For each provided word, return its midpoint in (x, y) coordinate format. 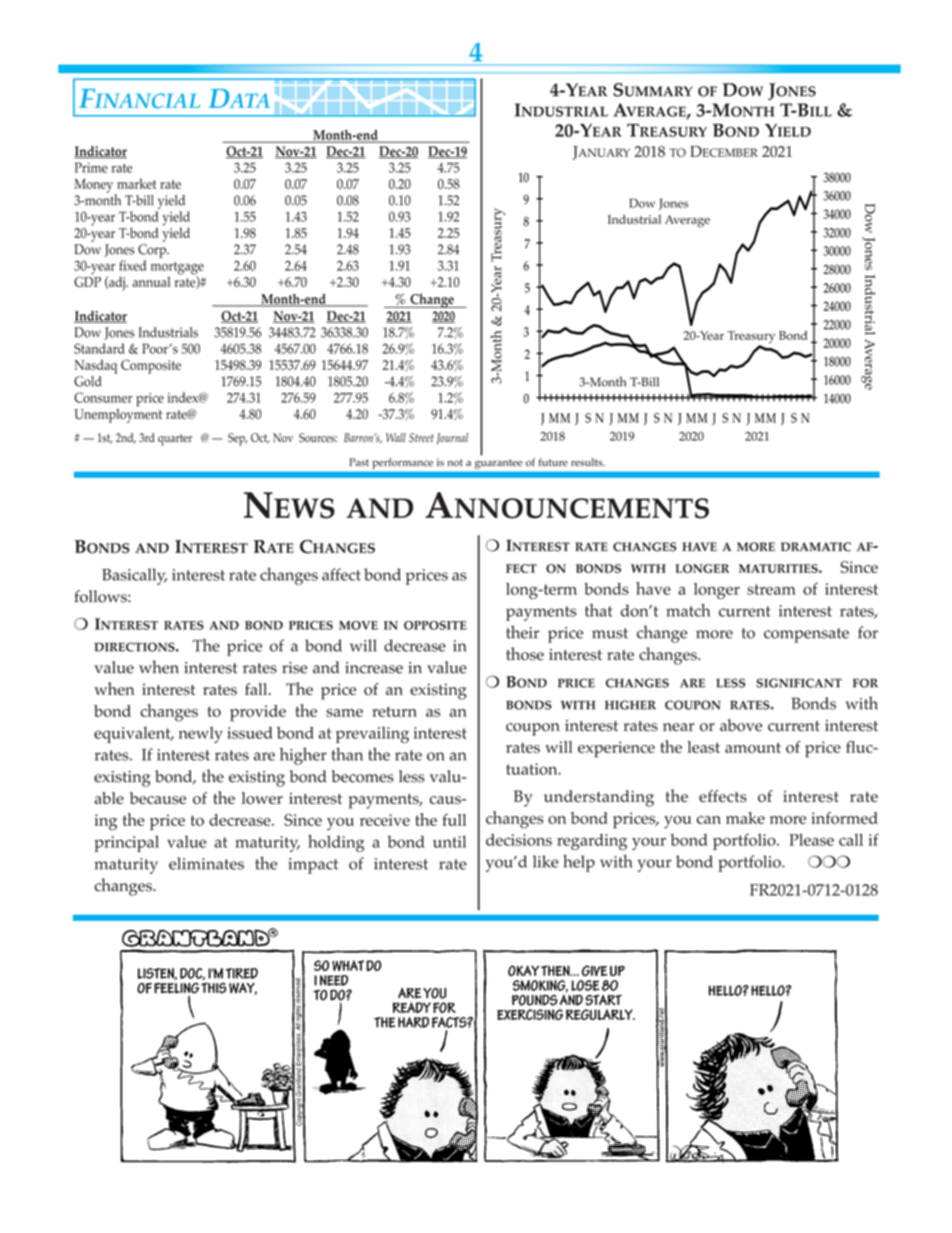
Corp (153, 251)
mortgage (177, 269)
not (455, 463)
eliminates (206, 863)
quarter (175, 440)
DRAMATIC (816, 547)
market (136, 184)
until (449, 841)
